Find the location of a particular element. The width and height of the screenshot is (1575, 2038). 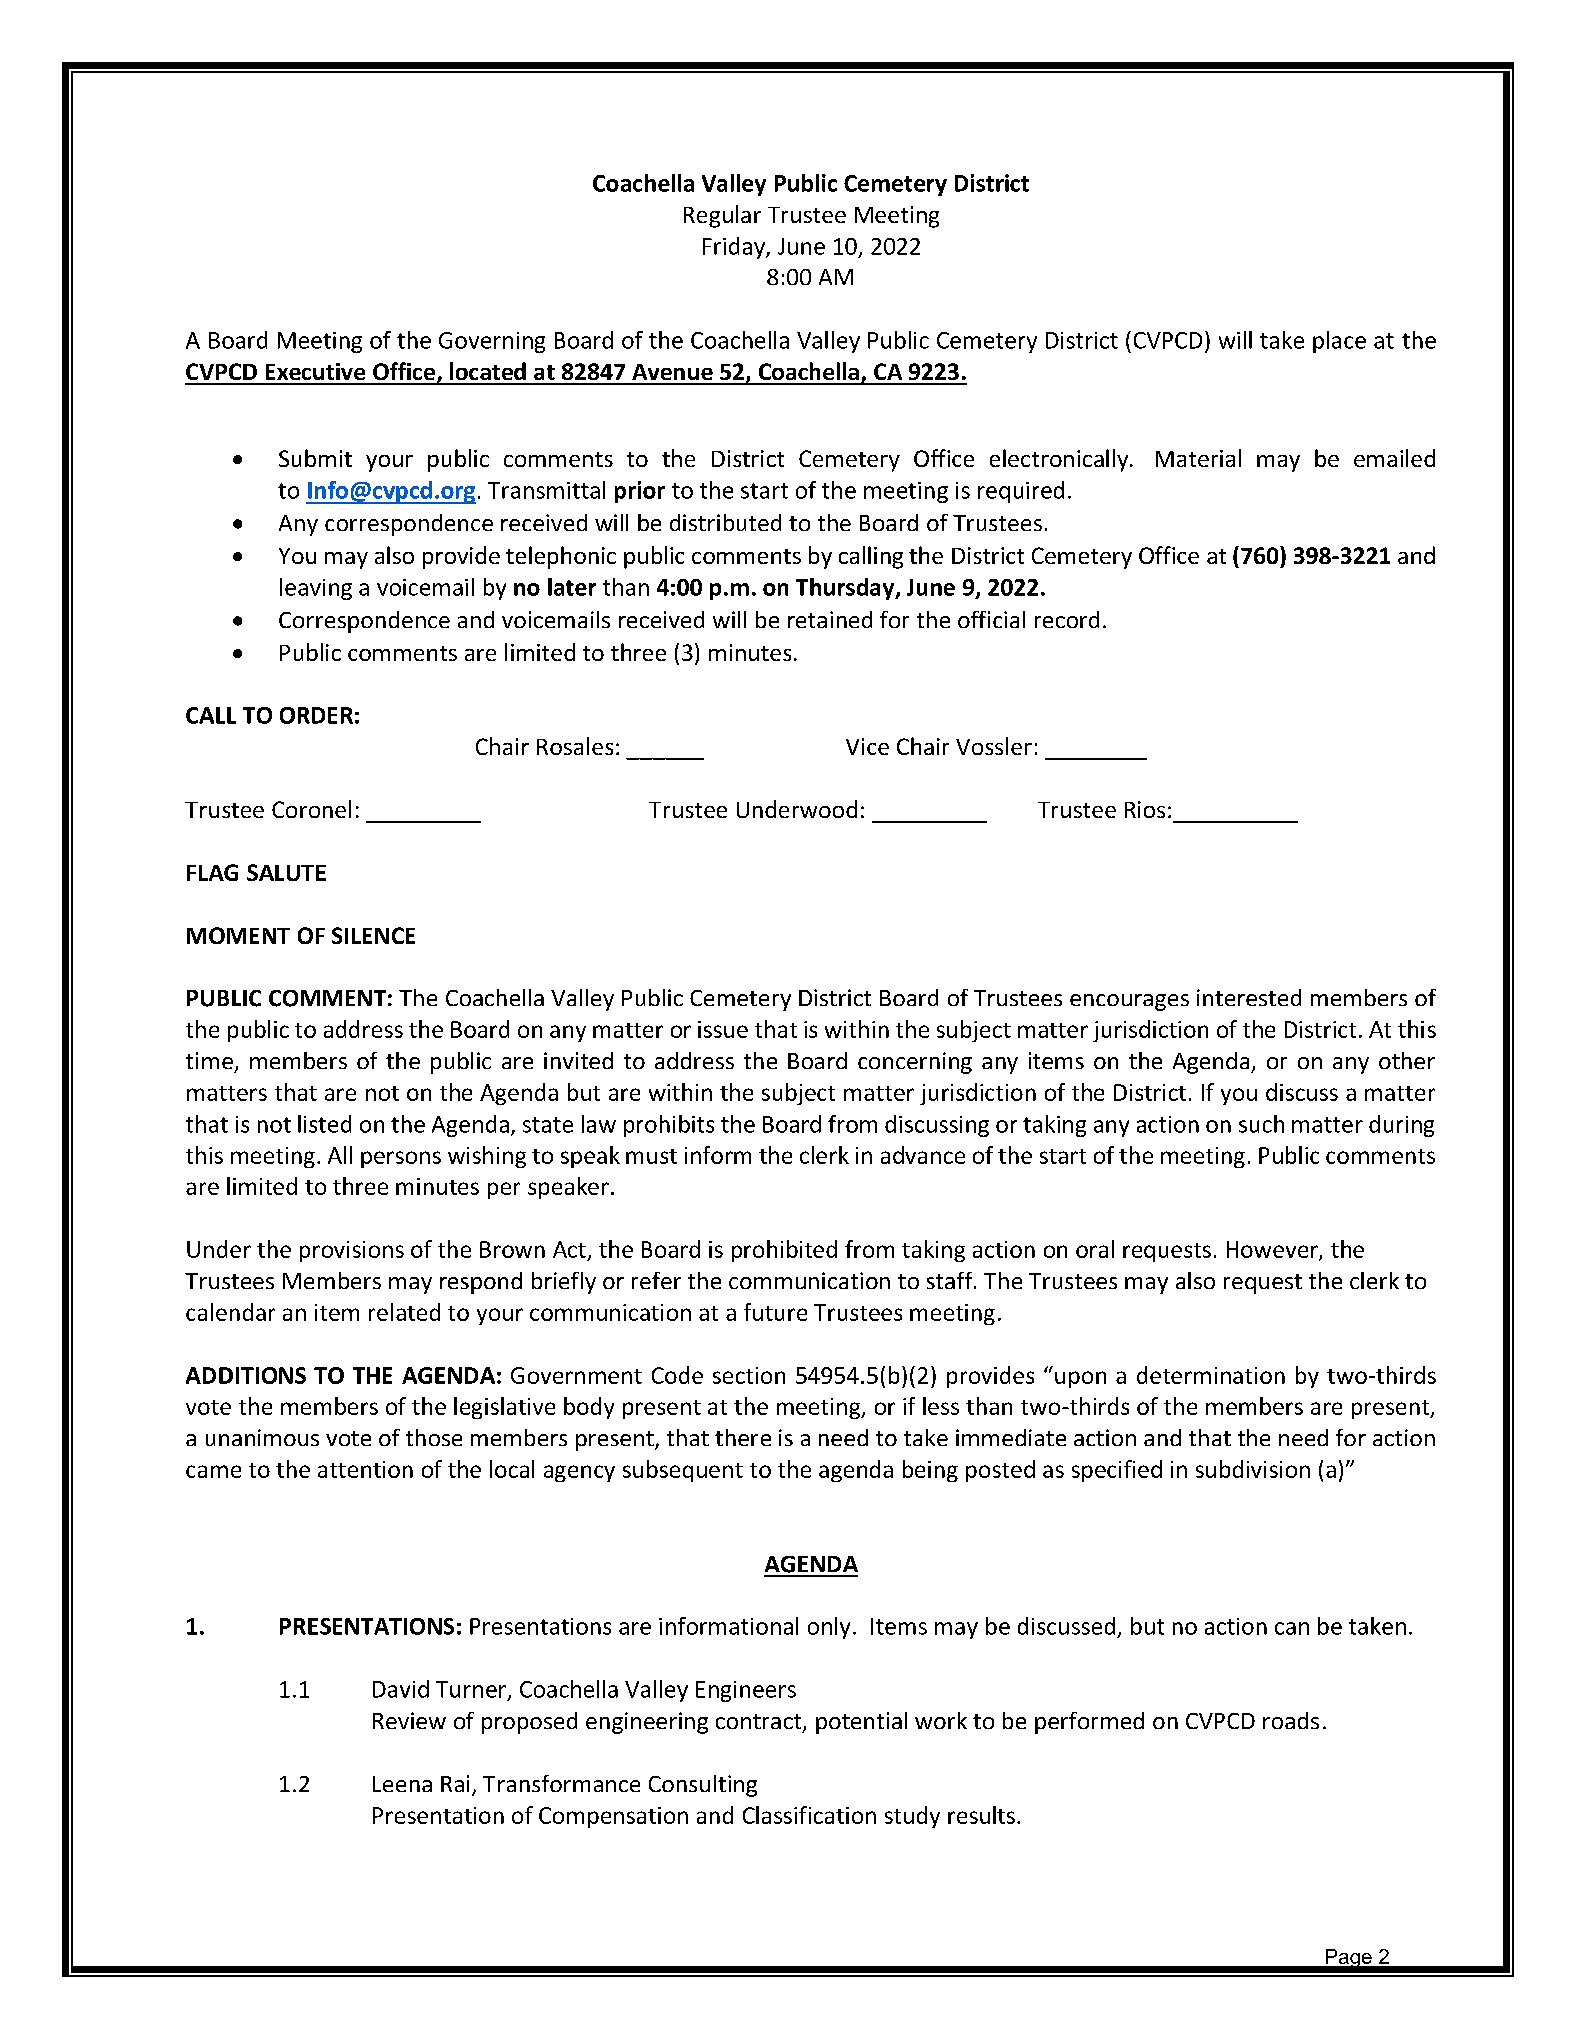

provisions is located at coordinates (352, 1251).
